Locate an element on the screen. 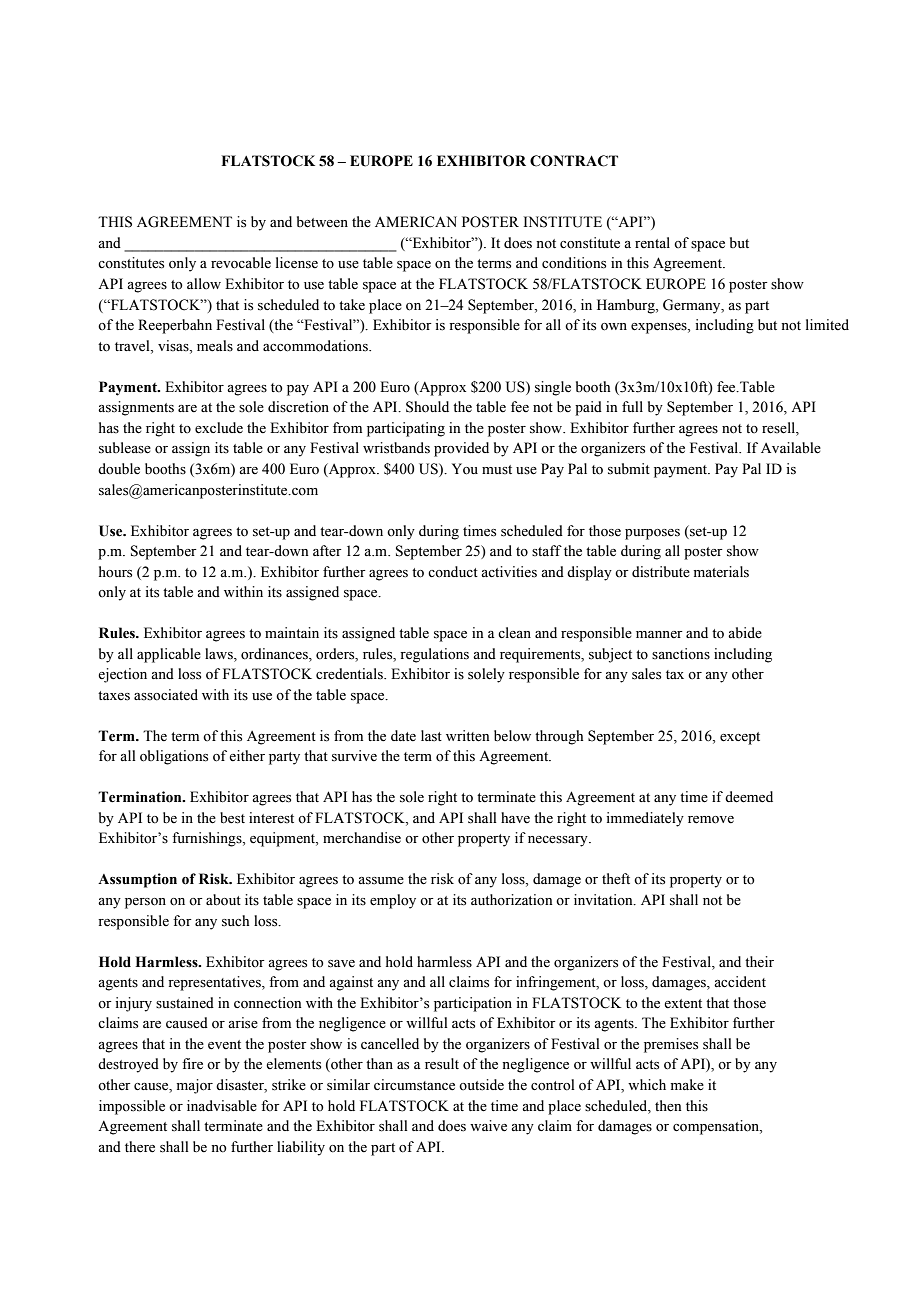  Available is located at coordinates (791, 448).
